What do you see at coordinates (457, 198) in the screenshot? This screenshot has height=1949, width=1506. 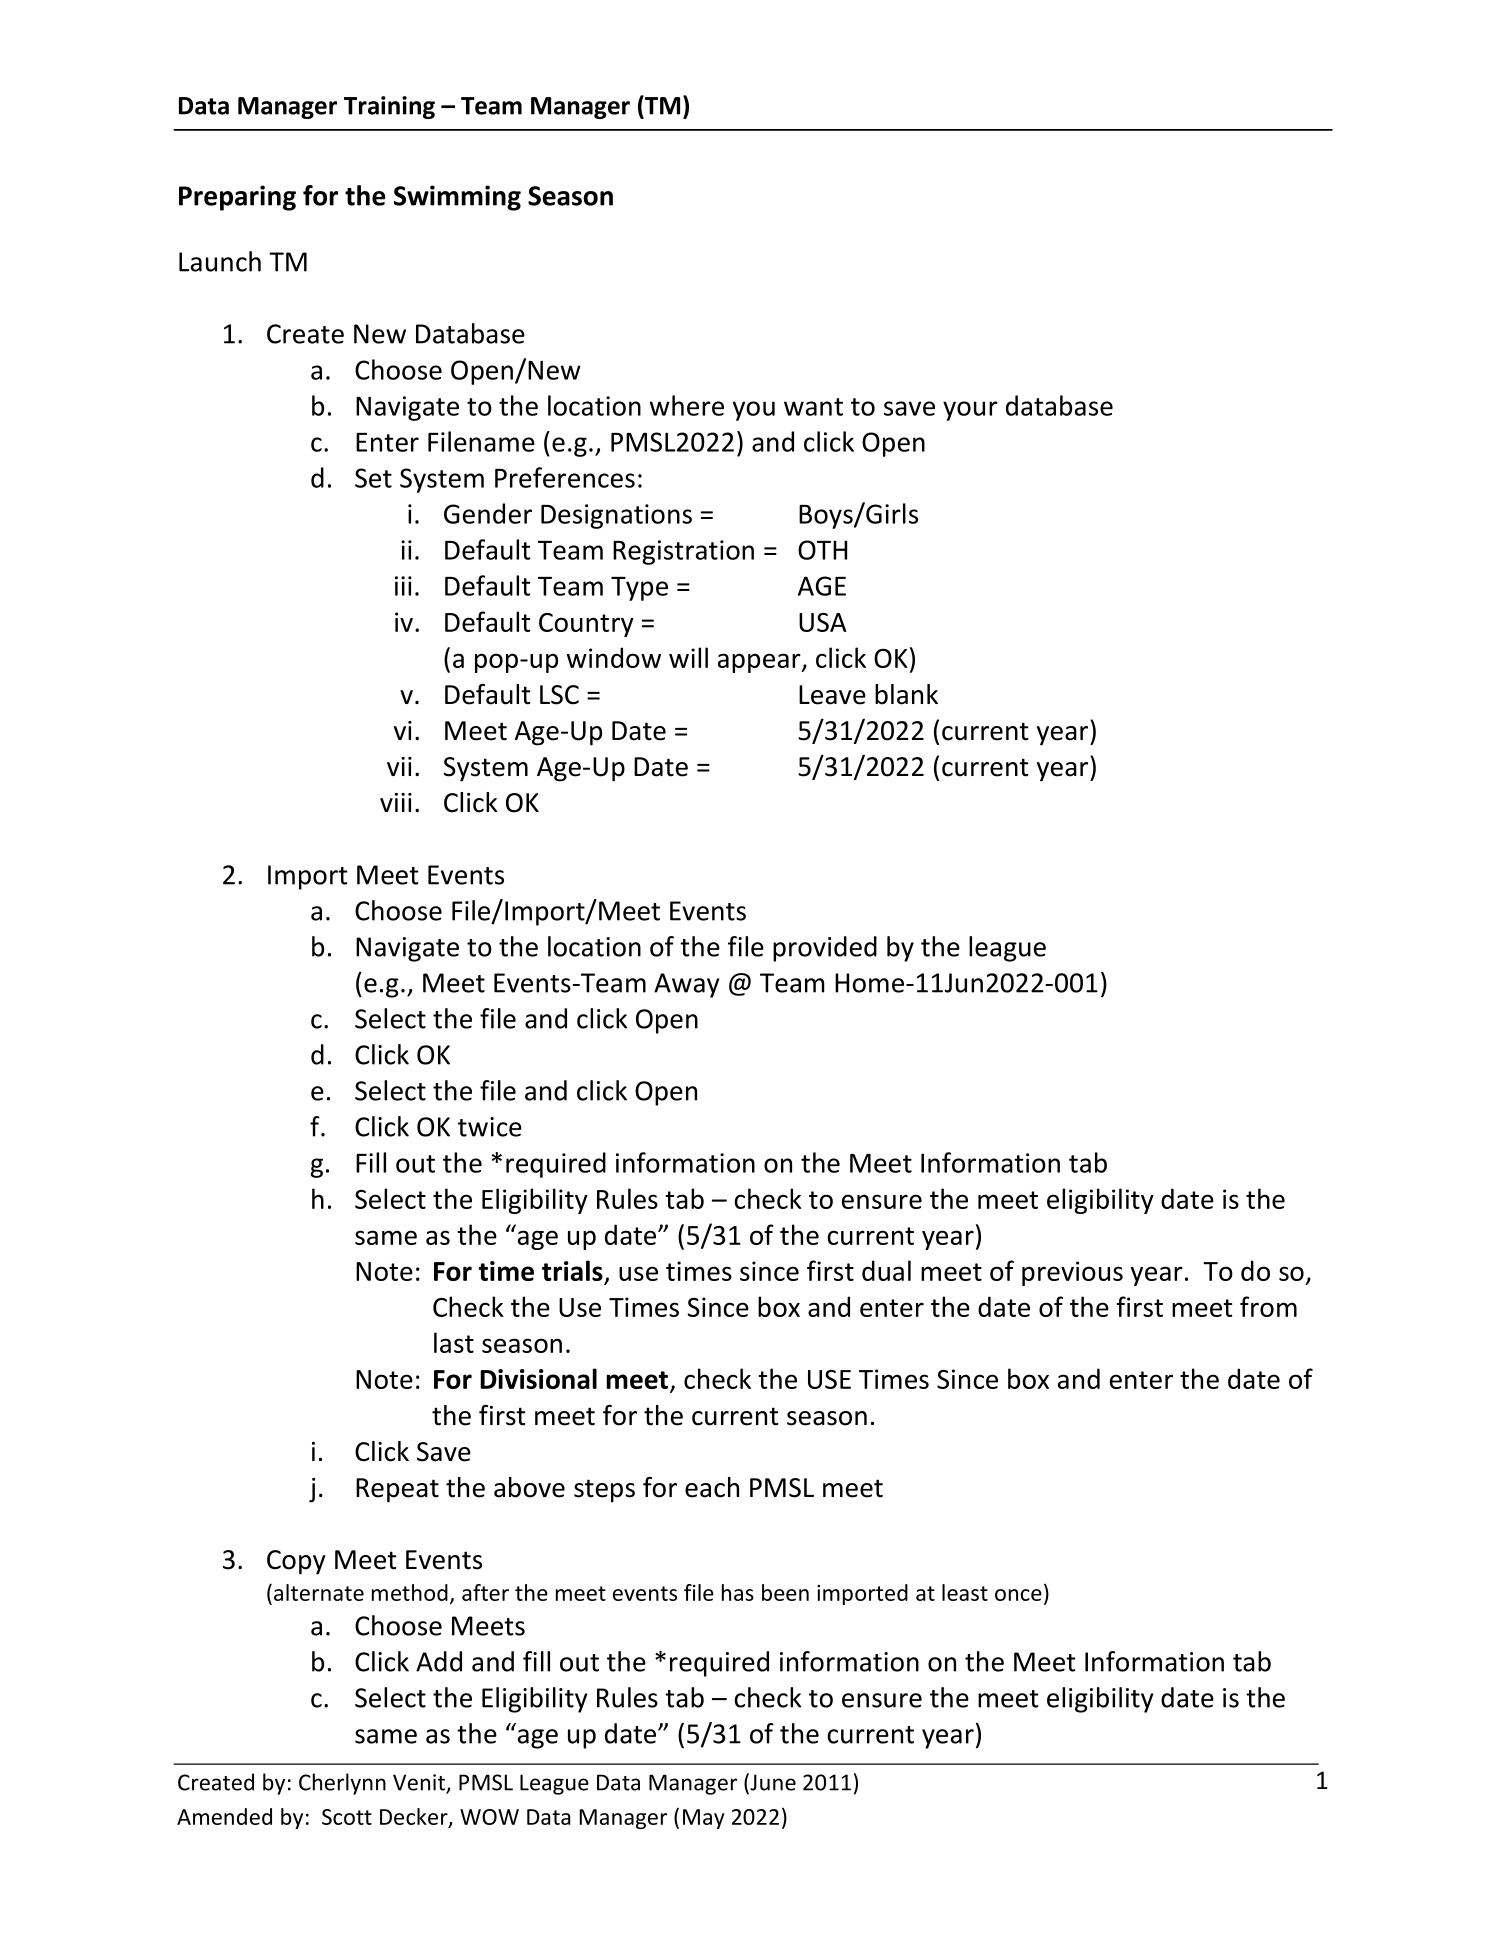 I see `Swimming` at bounding box center [457, 198].
